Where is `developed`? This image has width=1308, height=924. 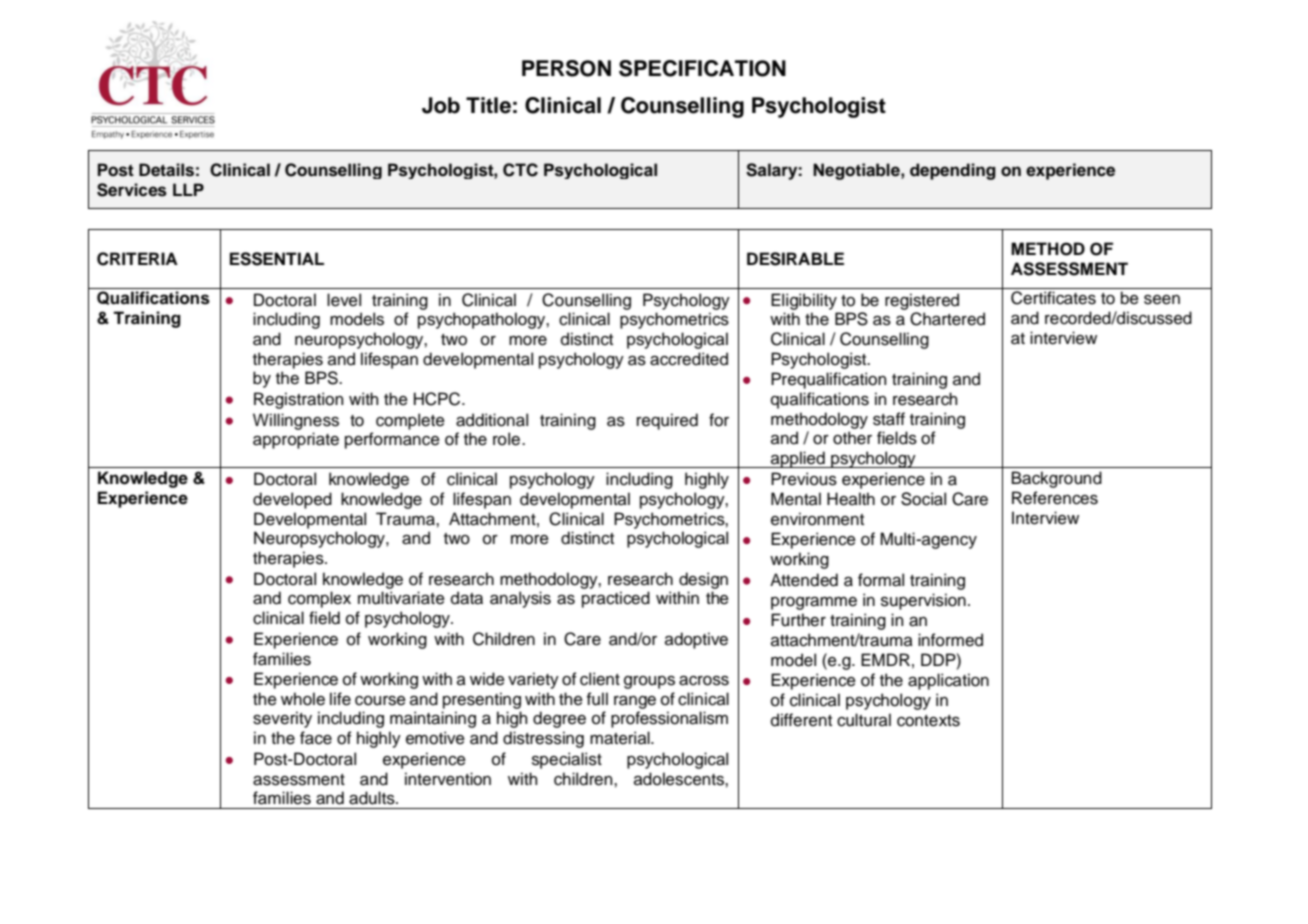
developed is located at coordinates (292, 500).
